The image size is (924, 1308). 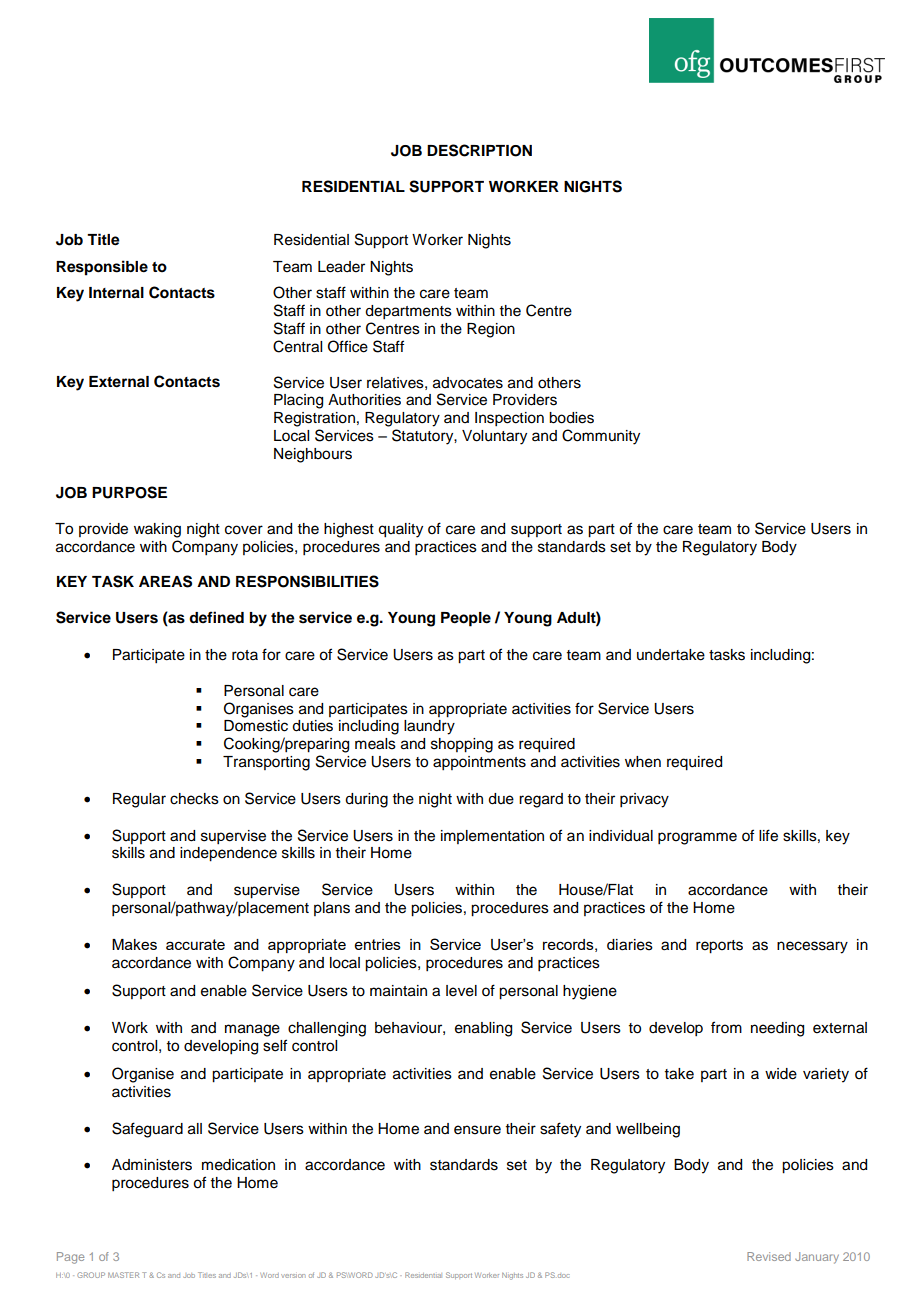 What do you see at coordinates (129, 492) in the screenshot?
I see `PURPOSE` at bounding box center [129, 492].
